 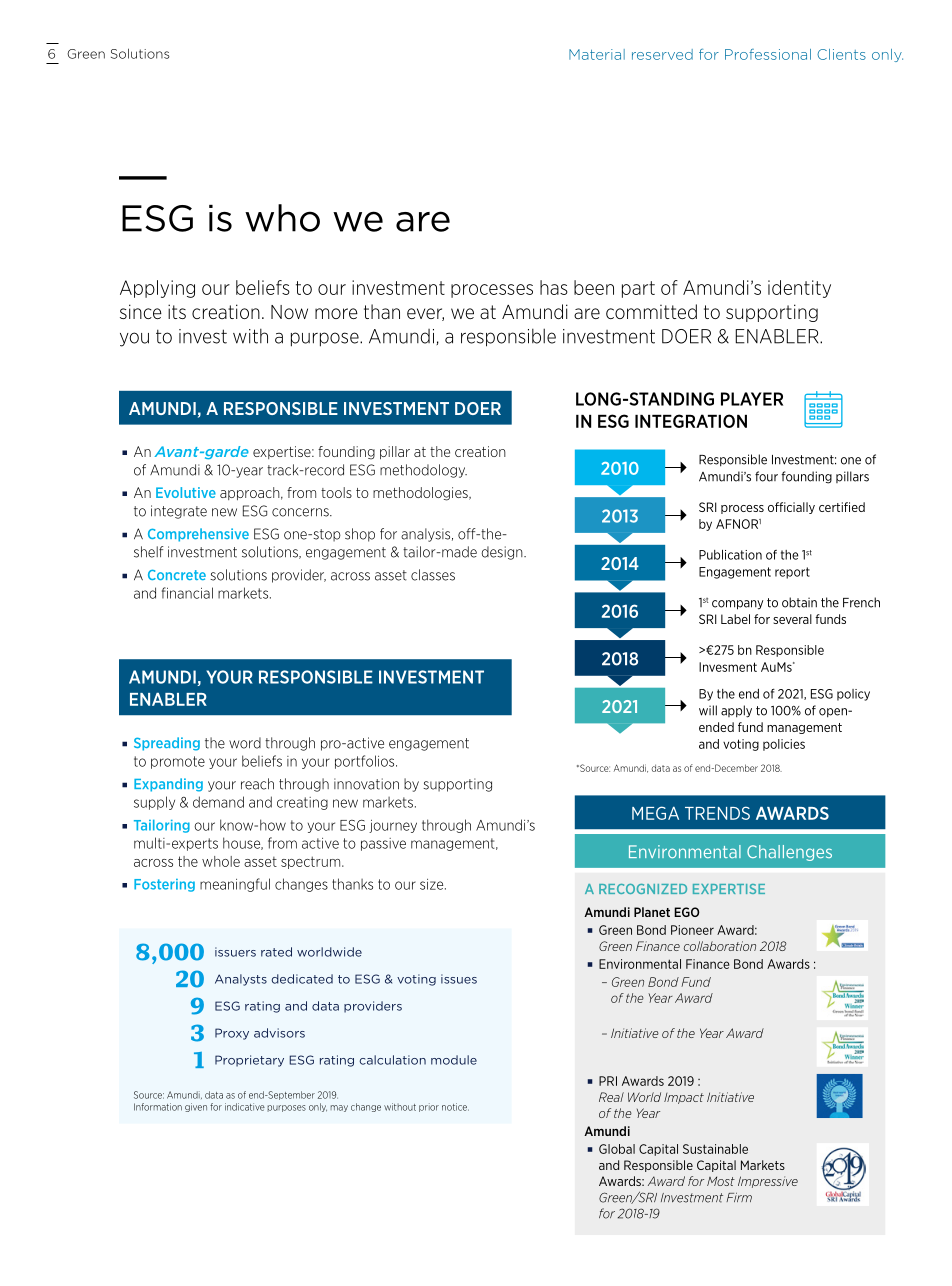 I want to click on methodology, so click(x=423, y=471).
